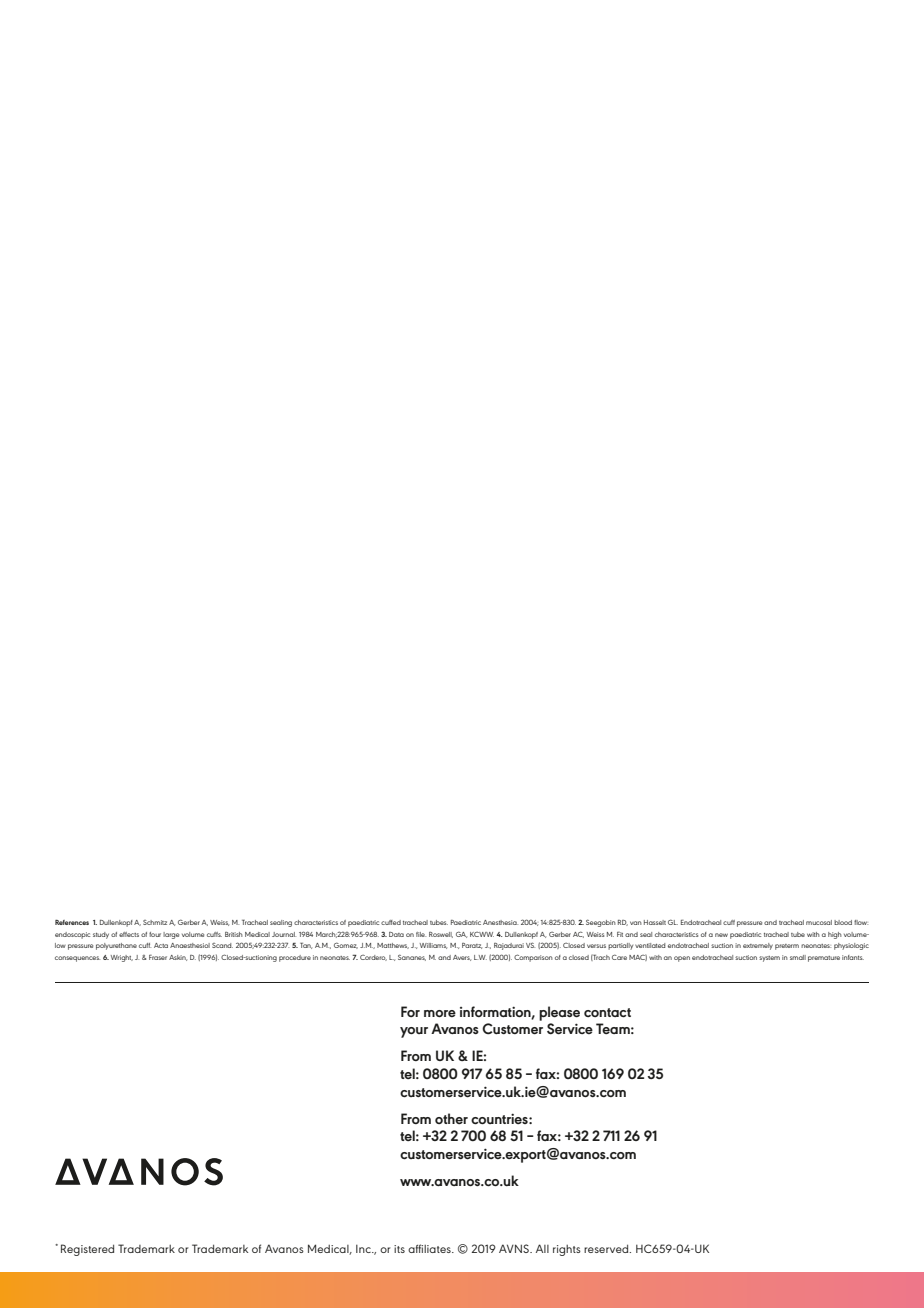 The width and height of the page is (924, 1308). Describe the element at coordinates (607, 1013) in the page. I see `contact` at that location.
